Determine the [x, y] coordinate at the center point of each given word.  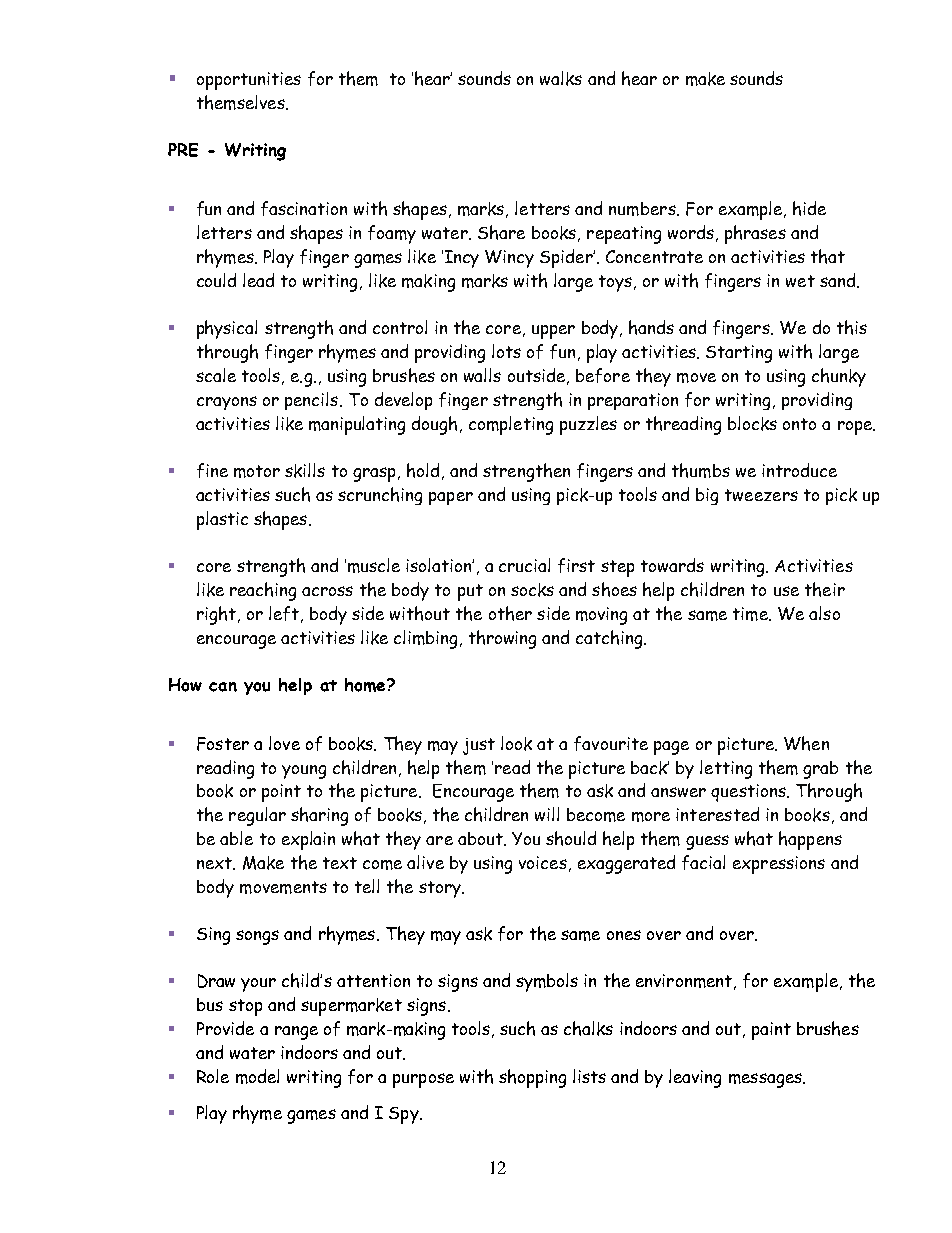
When [806, 743]
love [284, 743]
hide [809, 208]
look [516, 743]
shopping [532, 1078]
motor [257, 471]
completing [511, 425]
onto [799, 424]
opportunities [249, 81]
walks [561, 78]
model [257, 1076]
